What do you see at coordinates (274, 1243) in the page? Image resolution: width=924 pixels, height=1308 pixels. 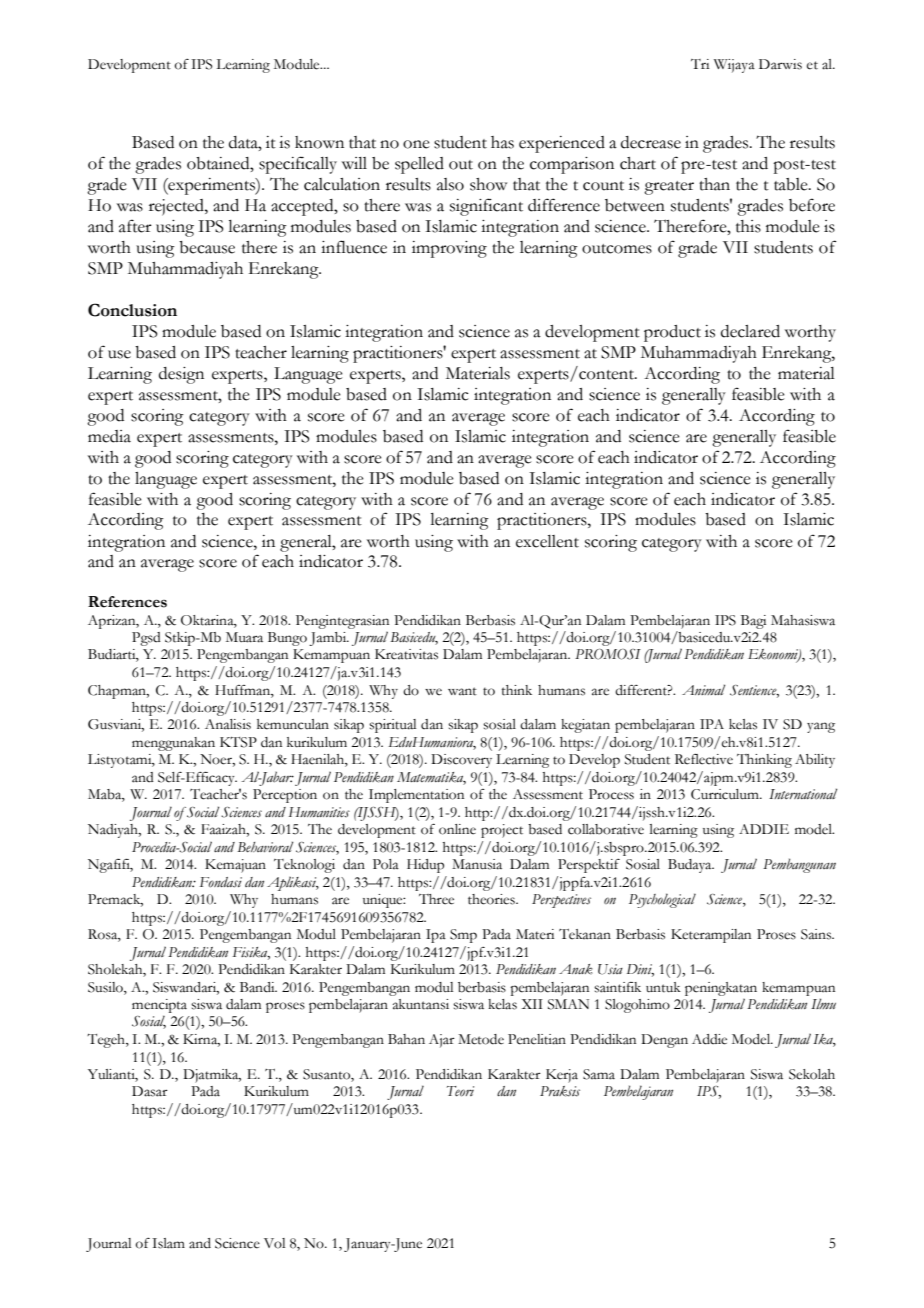 I see `Vol` at bounding box center [274, 1243].
